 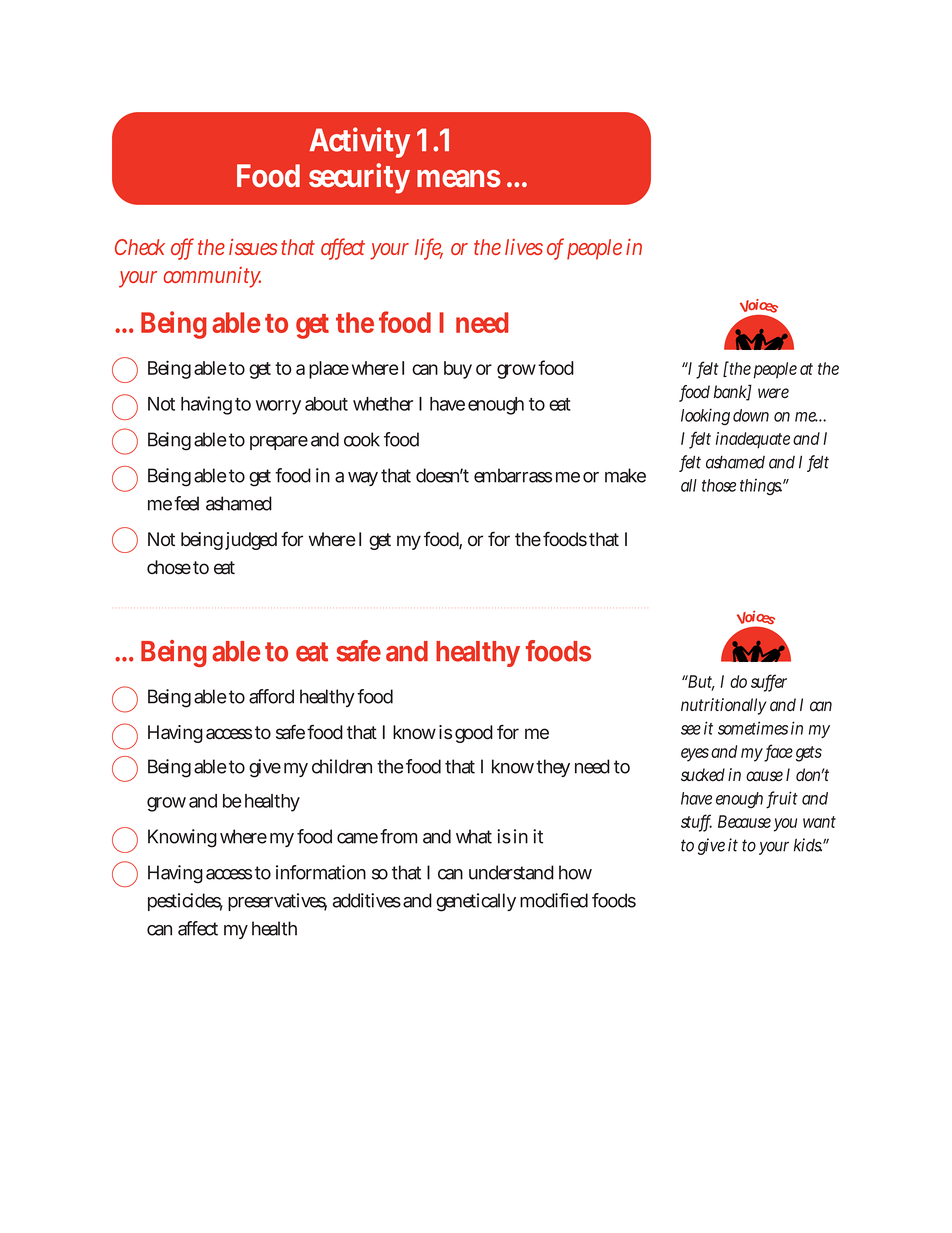 I want to click on security, so click(x=359, y=178).
